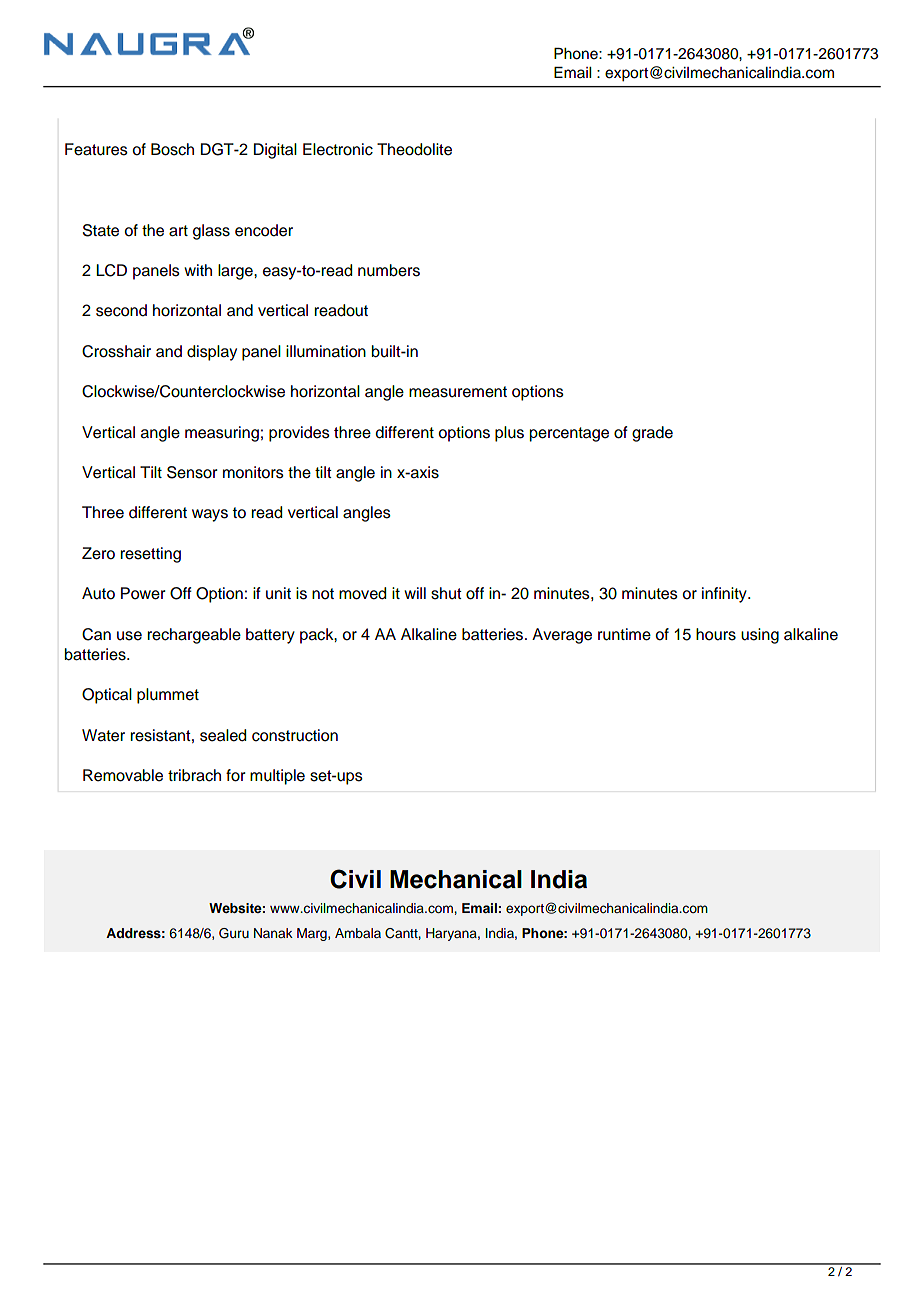  I want to click on Nanak, so click(273, 933).
